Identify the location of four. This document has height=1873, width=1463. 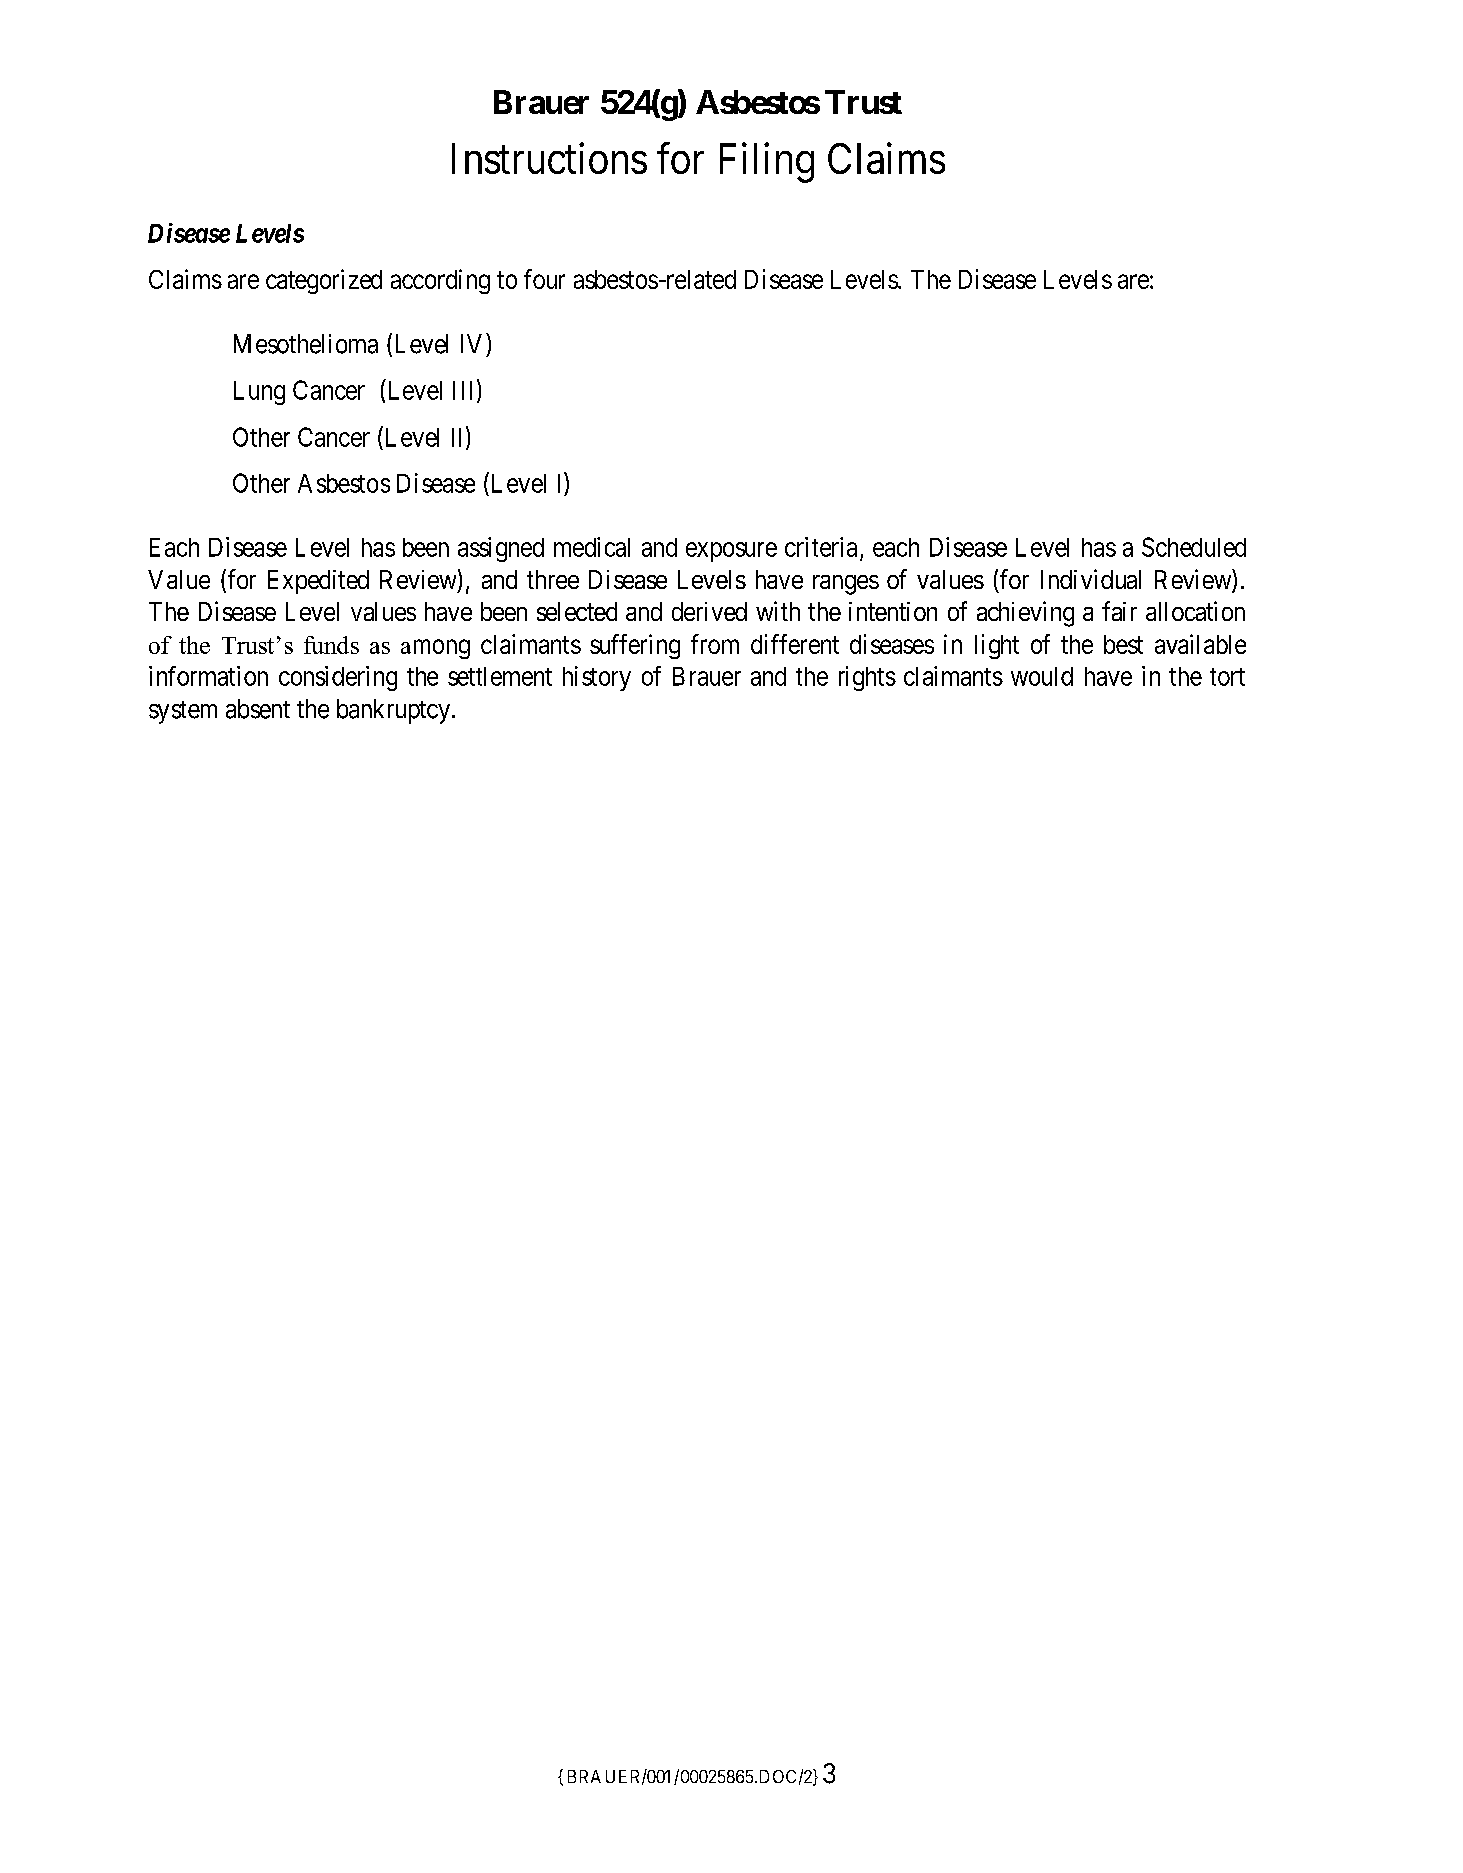
(544, 279).
